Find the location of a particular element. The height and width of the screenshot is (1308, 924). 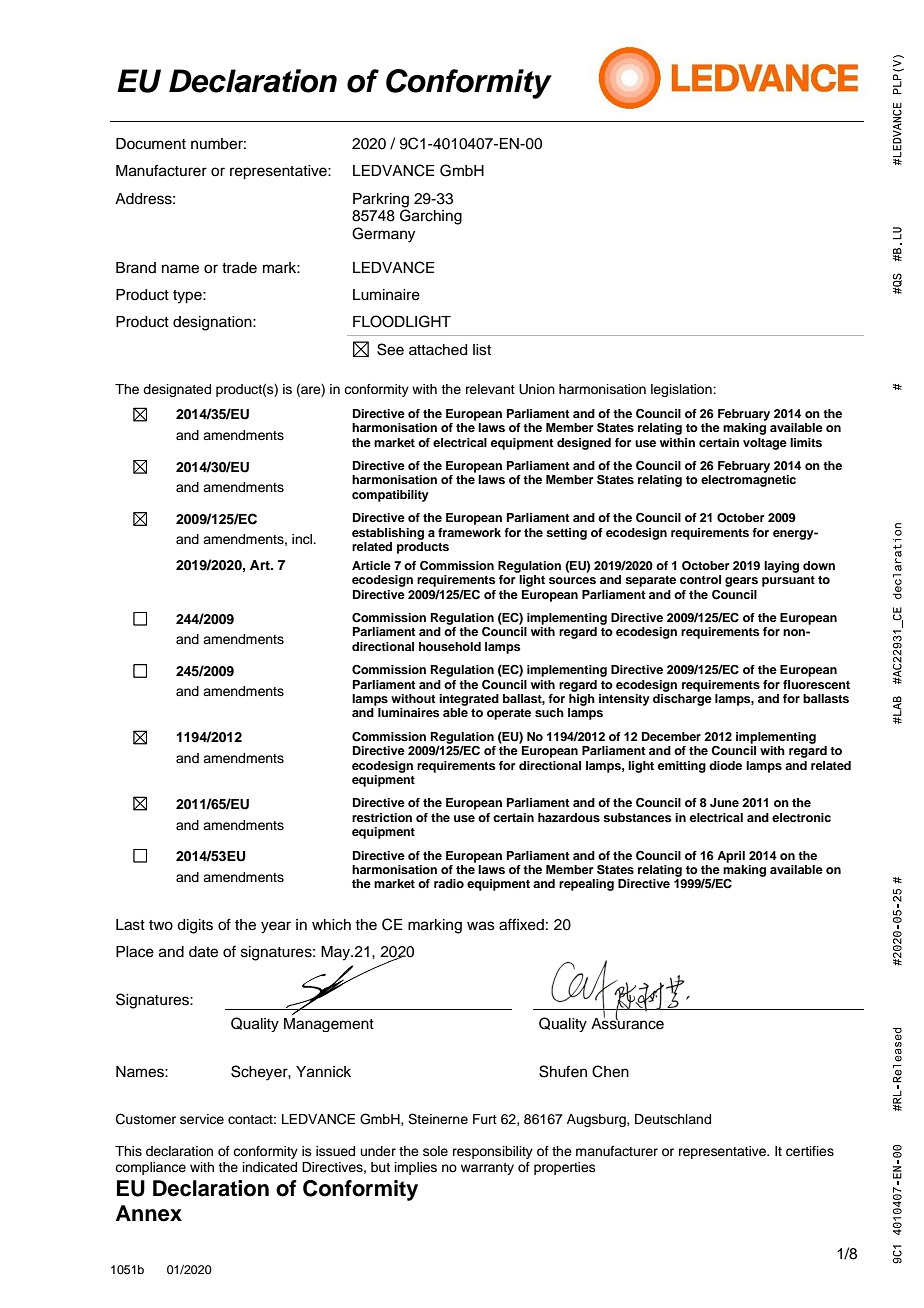

relevant is located at coordinates (490, 389).
